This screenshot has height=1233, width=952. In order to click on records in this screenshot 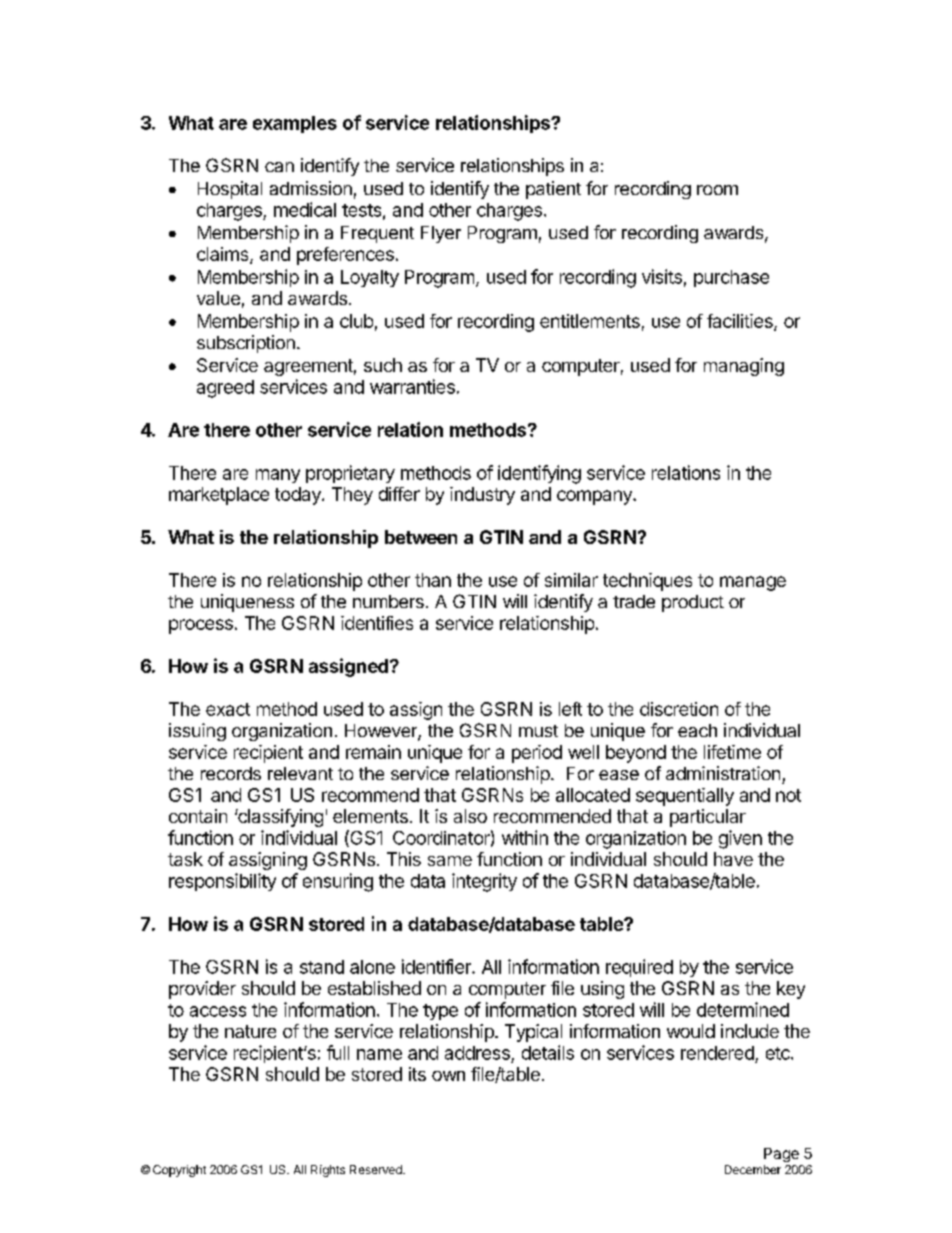, I will do `click(231, 773)`.
